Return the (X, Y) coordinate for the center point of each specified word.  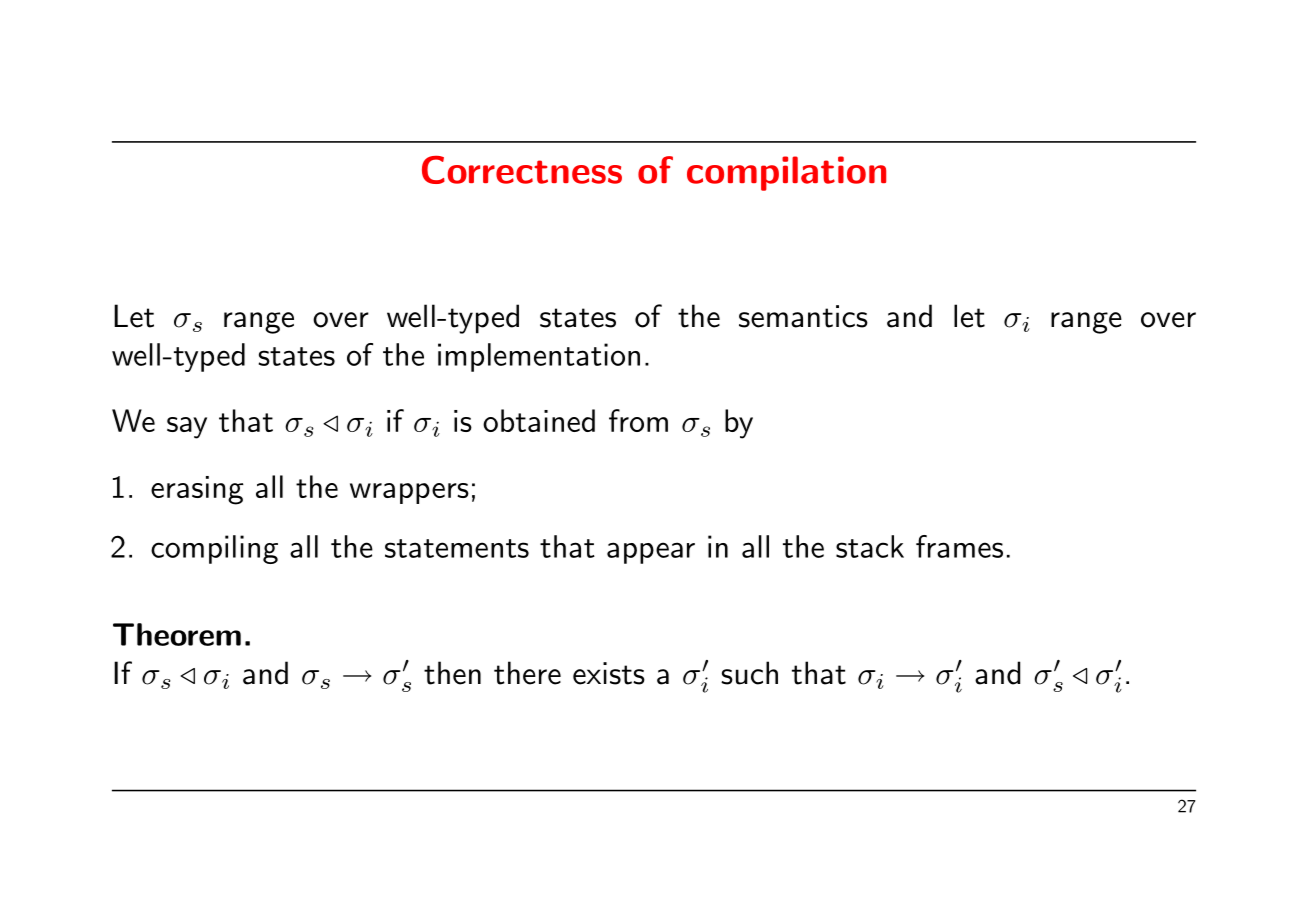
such (749, 673)
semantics (803, 316)
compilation (786, 173)
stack (870, 546)
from (638, 420)
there (527, 673)
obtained (539, 420)
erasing (197, 490)
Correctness (522, 170)
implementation (539, 357)
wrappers (409, 493)
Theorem (177, 634)
